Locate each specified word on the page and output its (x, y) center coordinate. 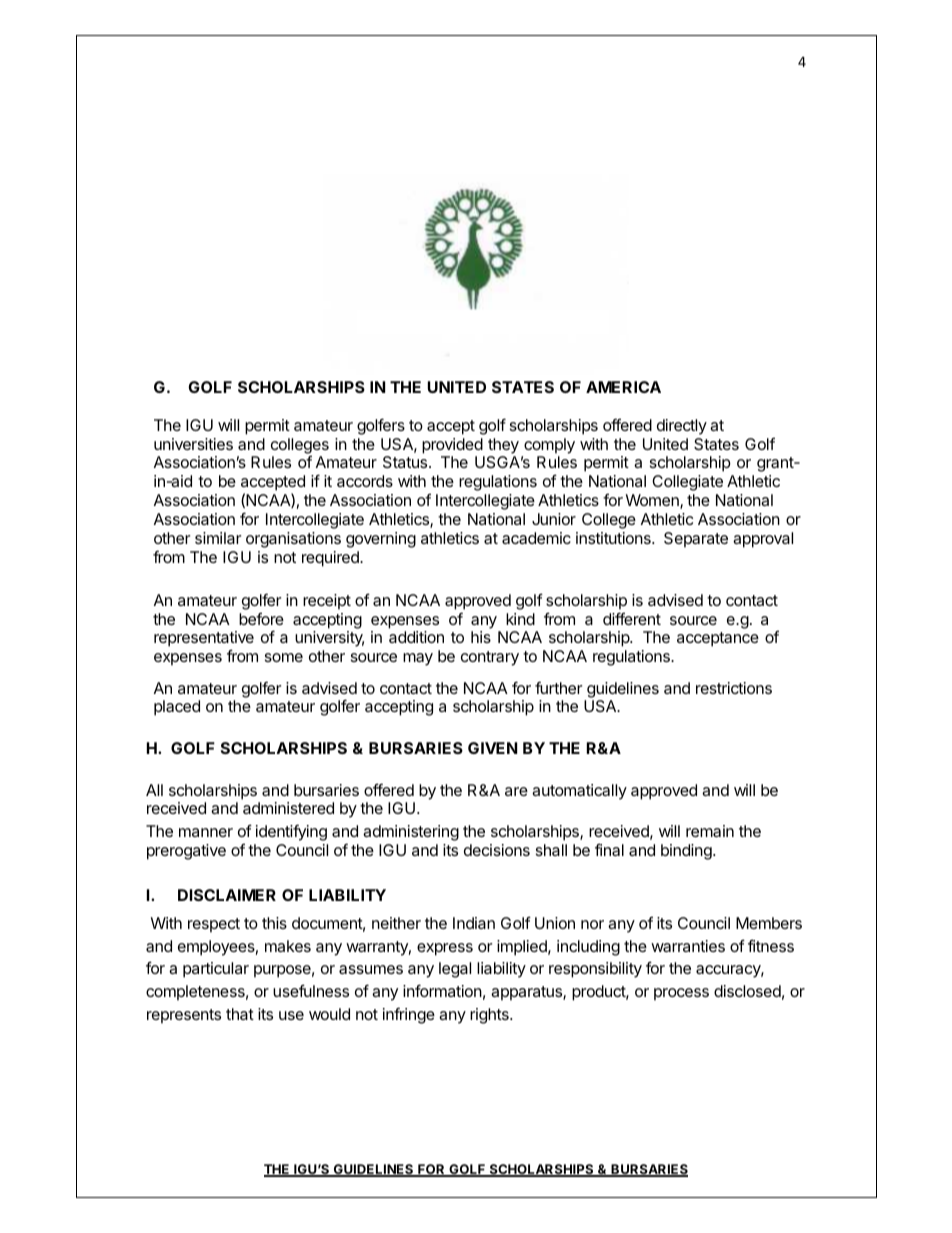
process (681, 994)
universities (193, 444)
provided (452, 446)
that (240, 1014)
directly (682, 427)
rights (490, 1016)
